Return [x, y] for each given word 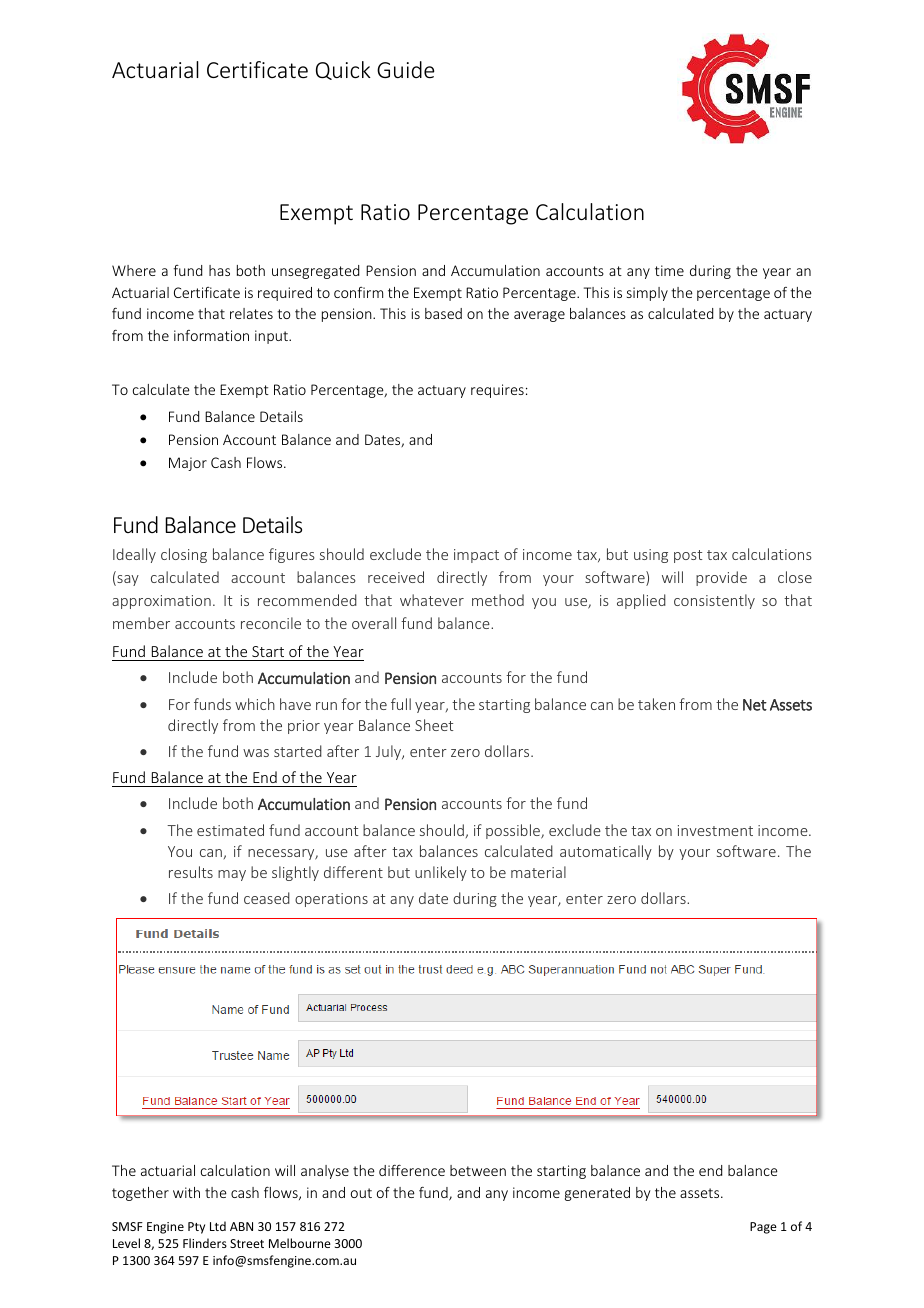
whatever [432, 600]
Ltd [218, 1226]
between [478, 1170]
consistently [714, 601]
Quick [343, 70]
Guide [405, 69]
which [255, 704]
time [669, 270]
